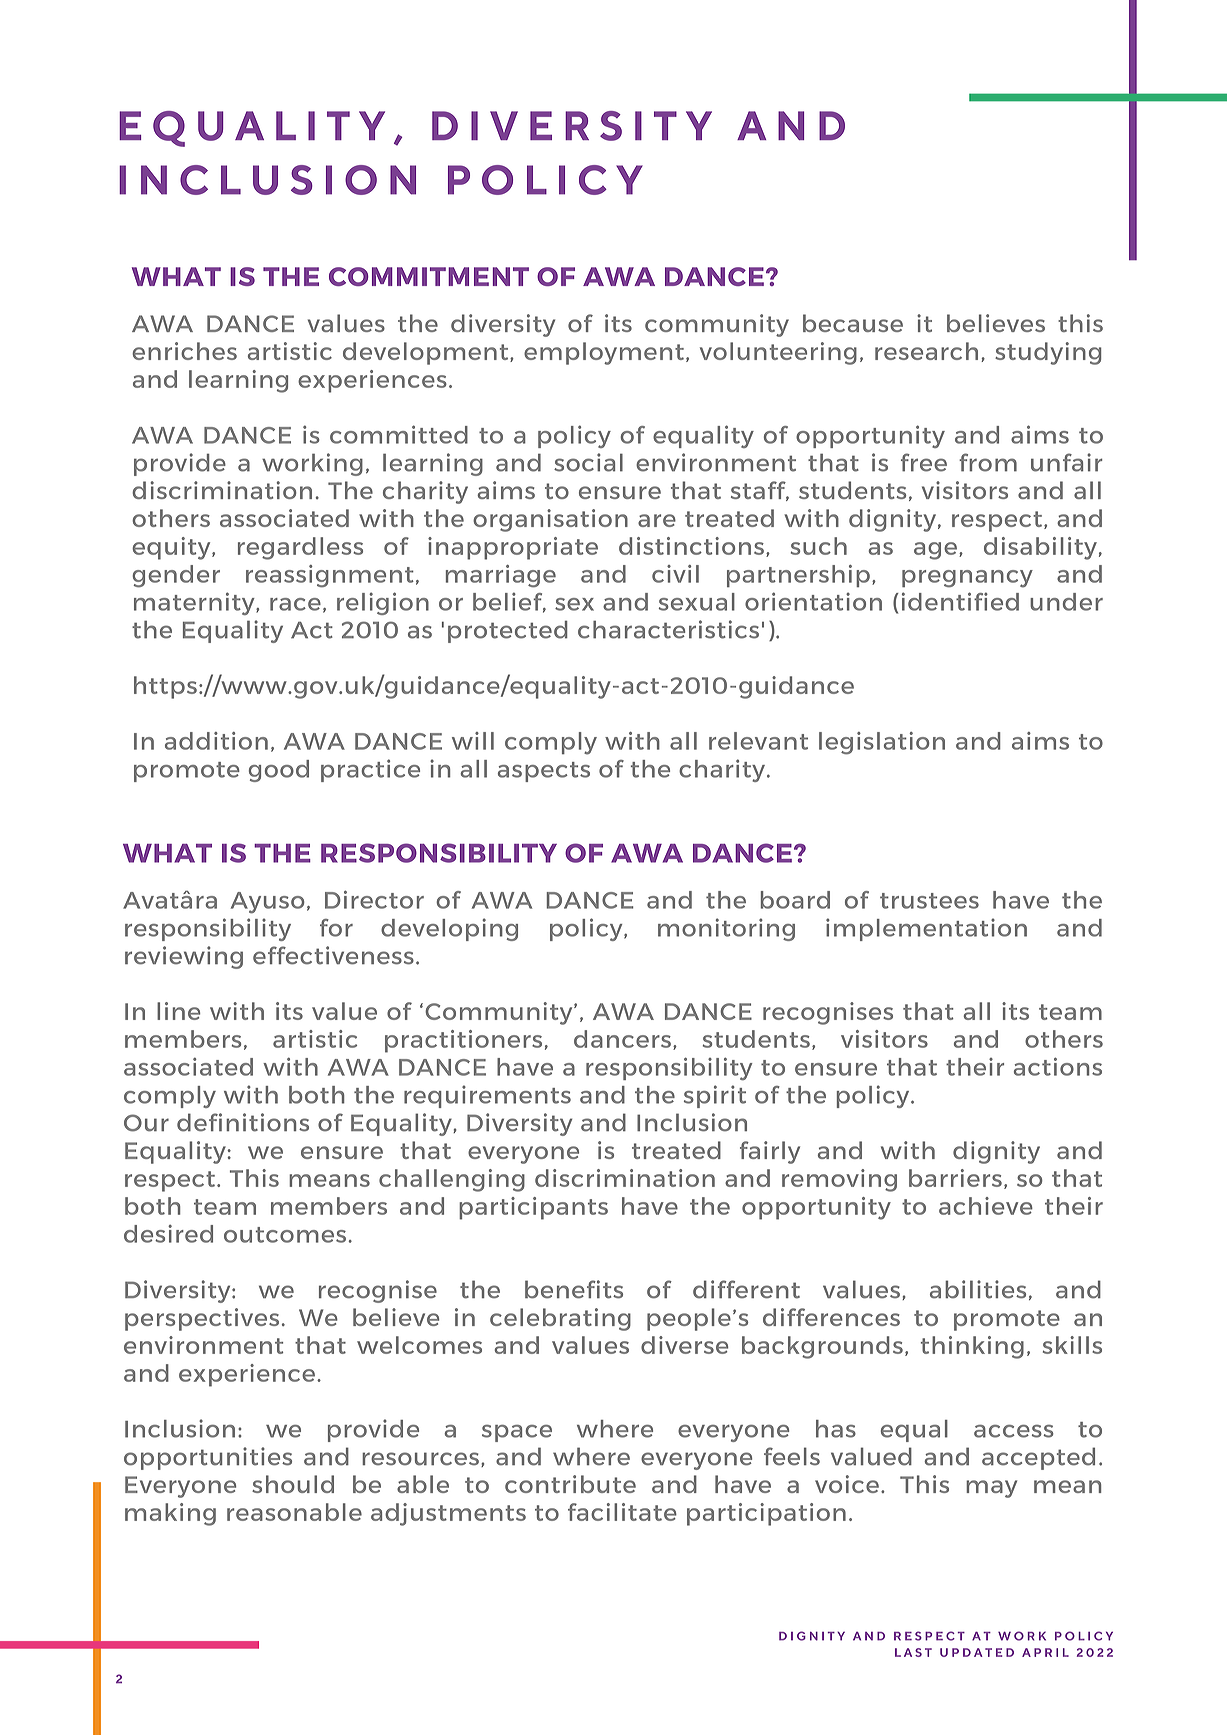  What do you see at coordinates (622, 1512) in the image?
I see `facilitate` at bounding box center [622, 1512].
